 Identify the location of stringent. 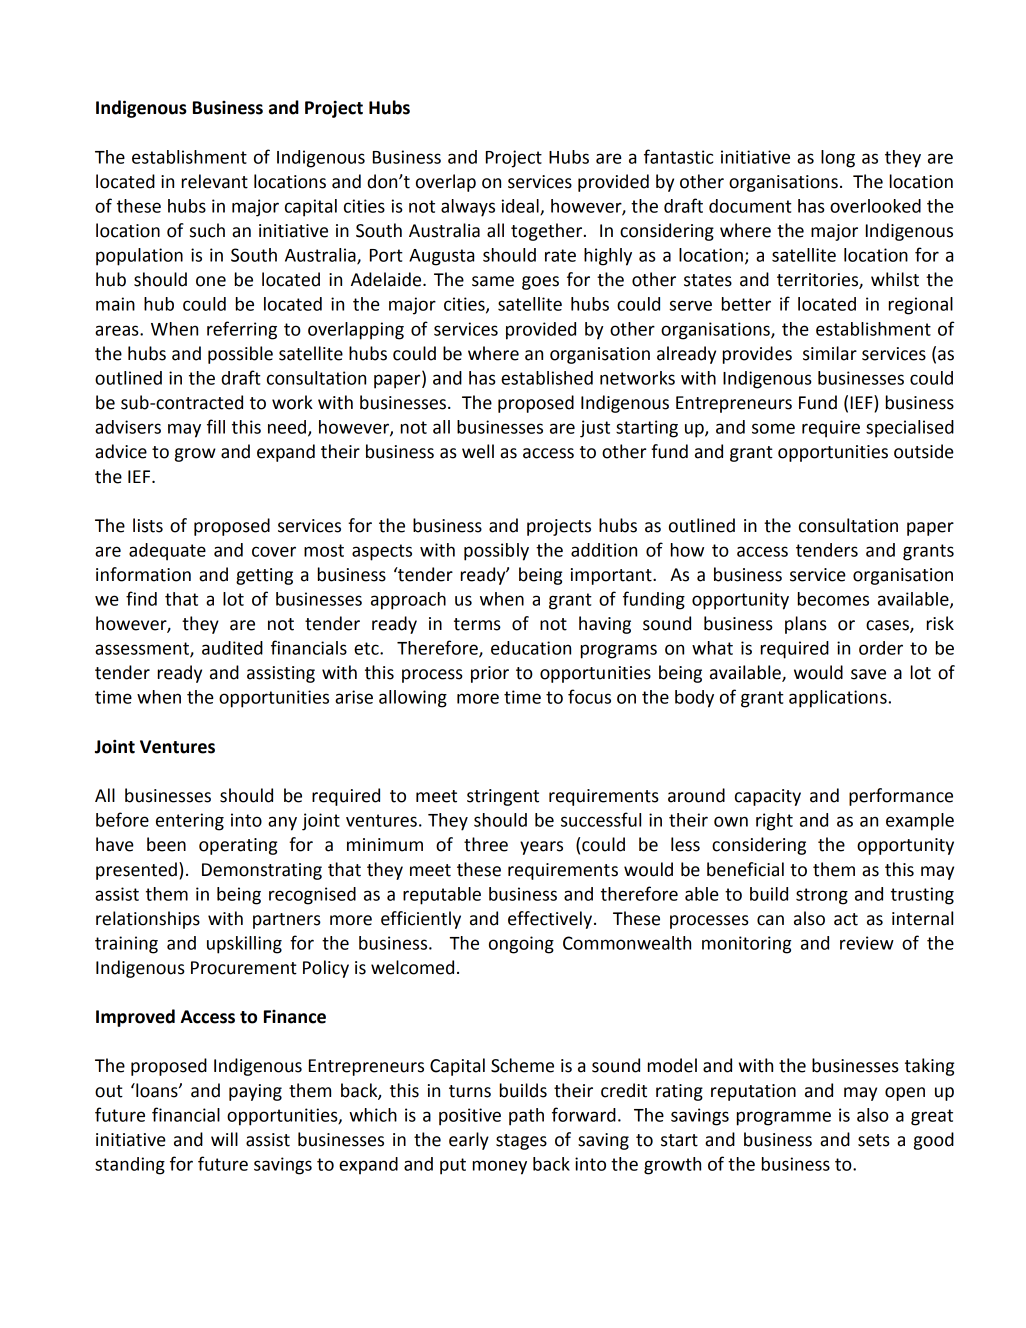
(503, 797).
